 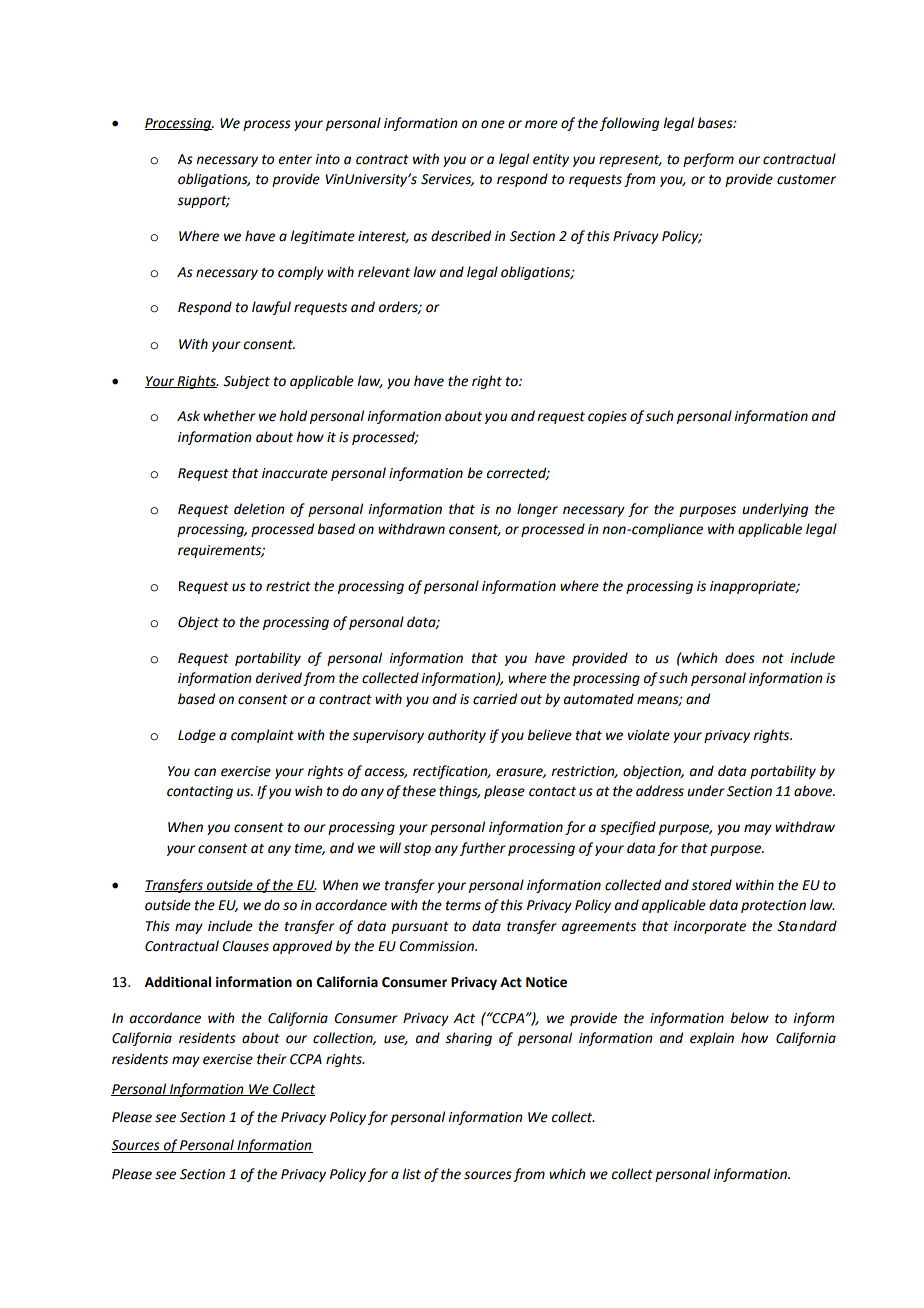 I want to click on enter, so click(x=295, y=160).
